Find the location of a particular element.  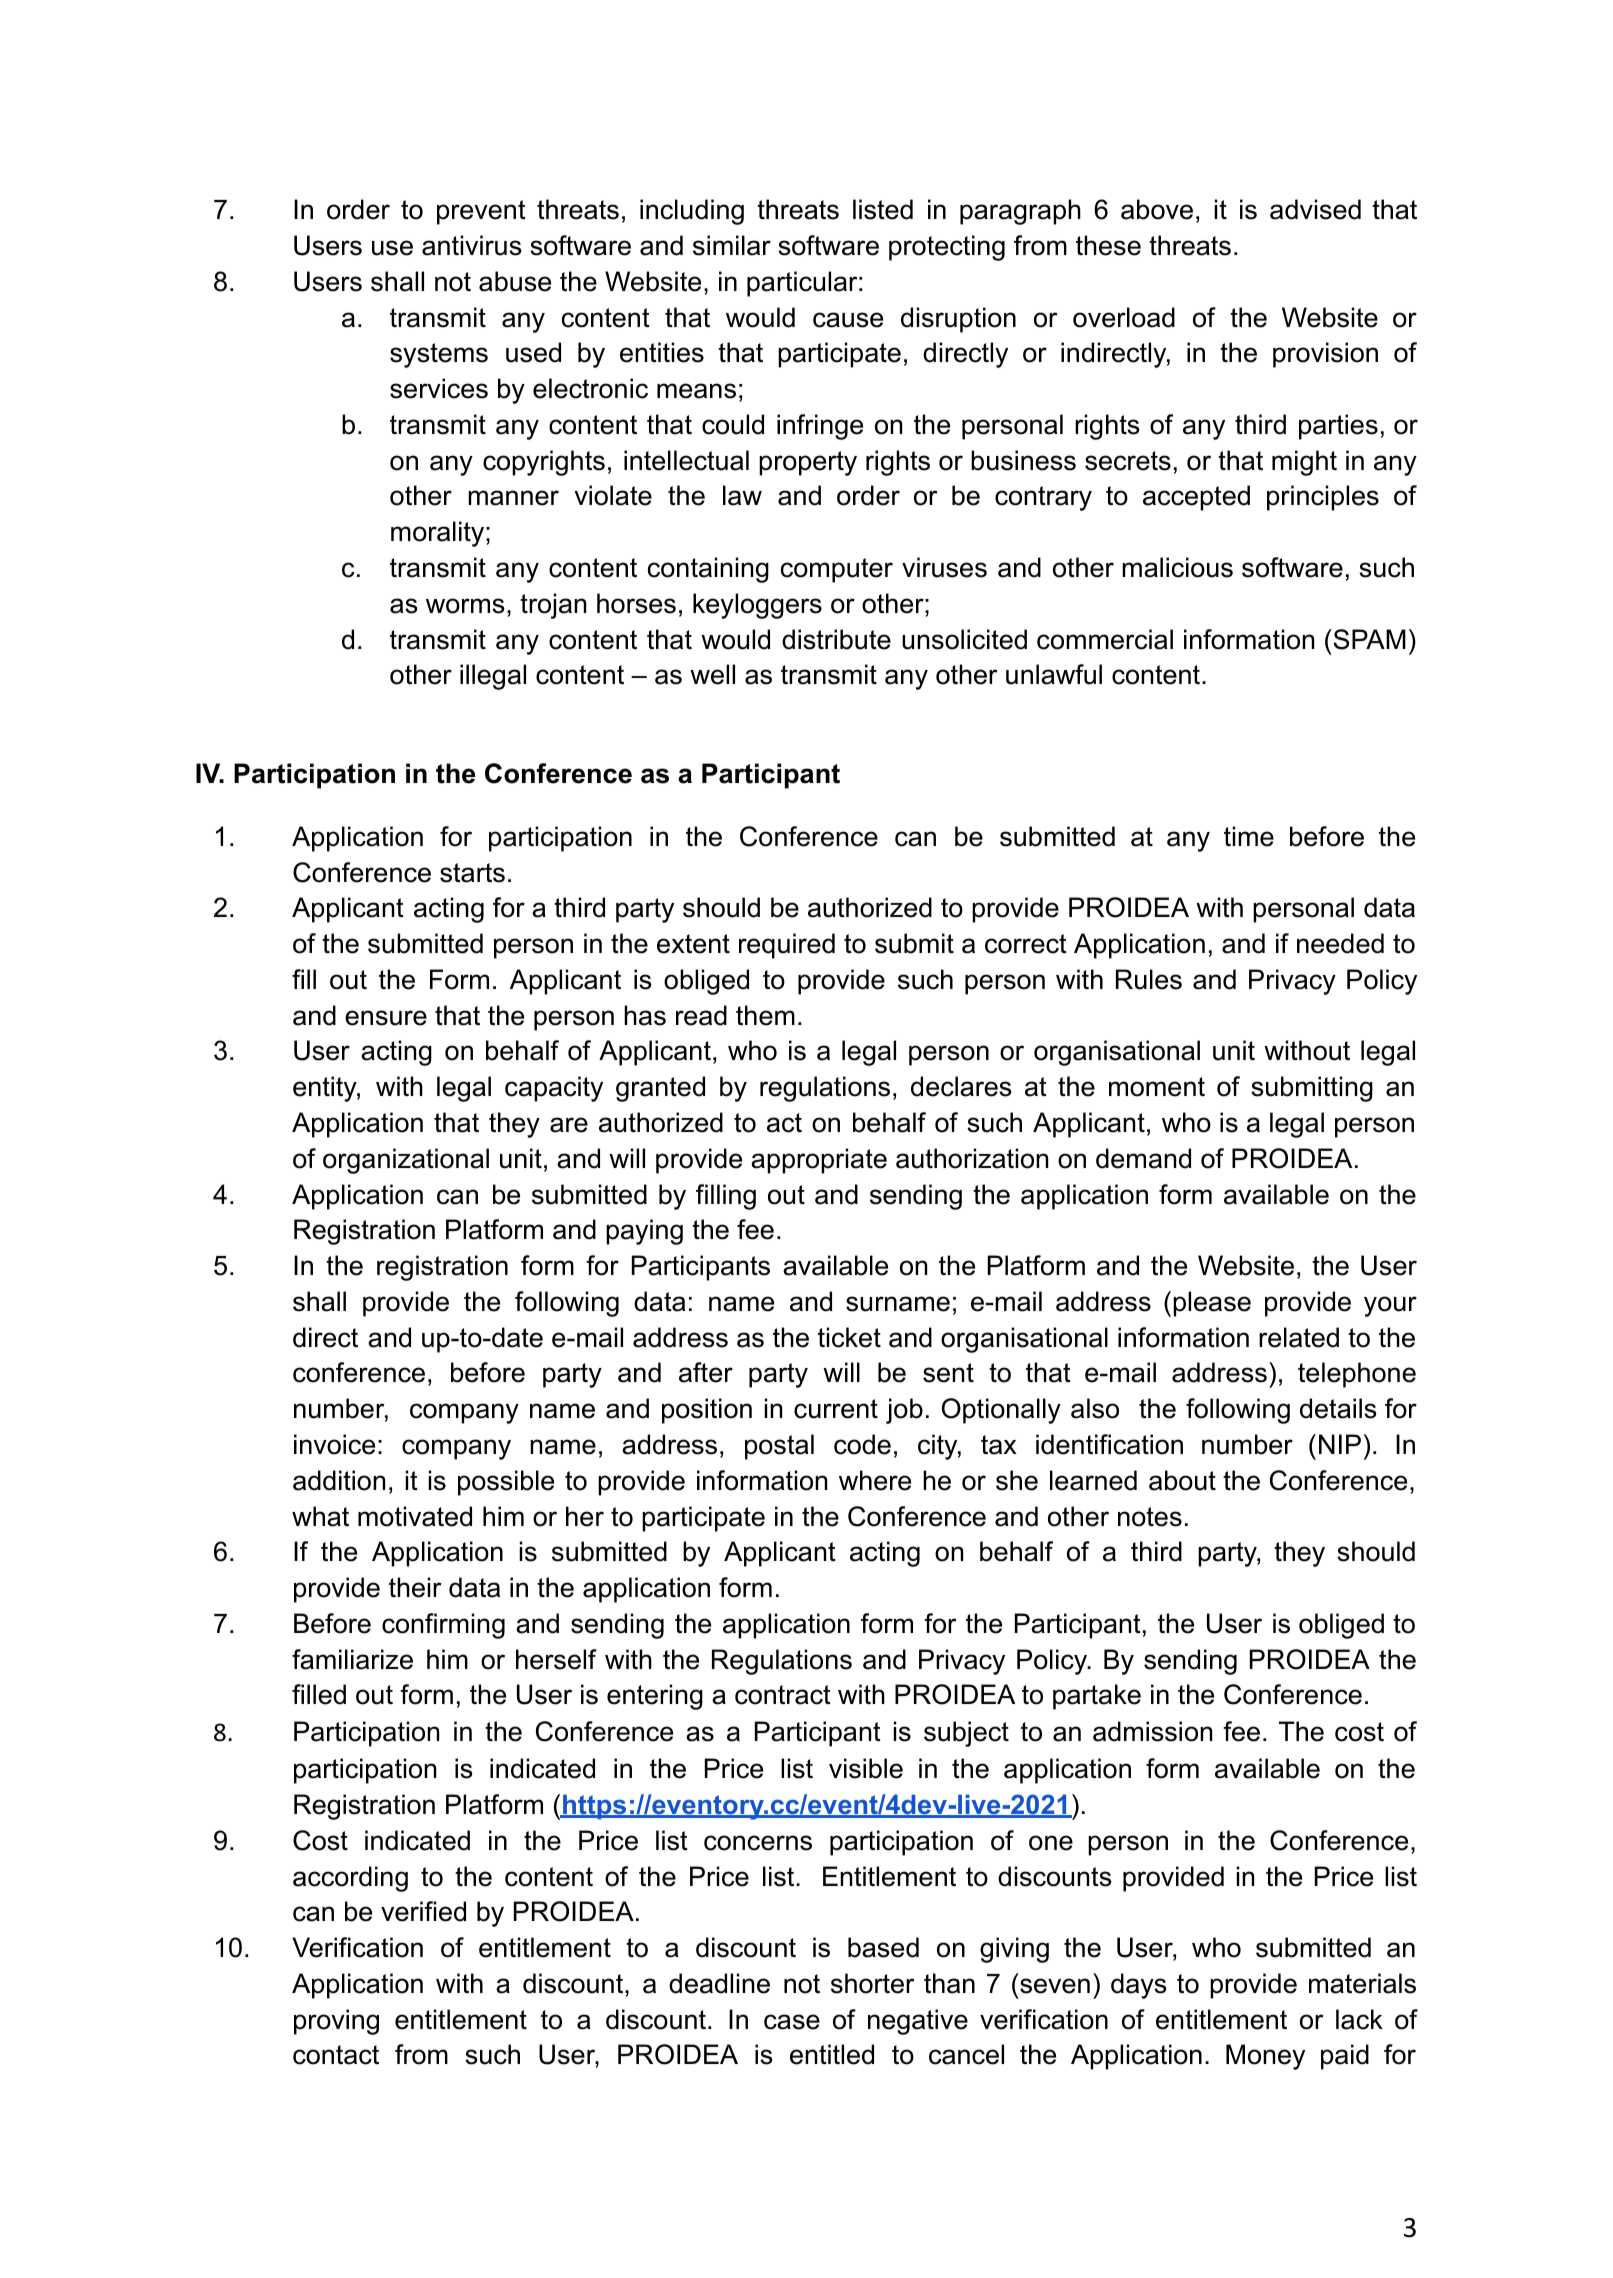

appropriate is located at coordinates (819, 1161).
